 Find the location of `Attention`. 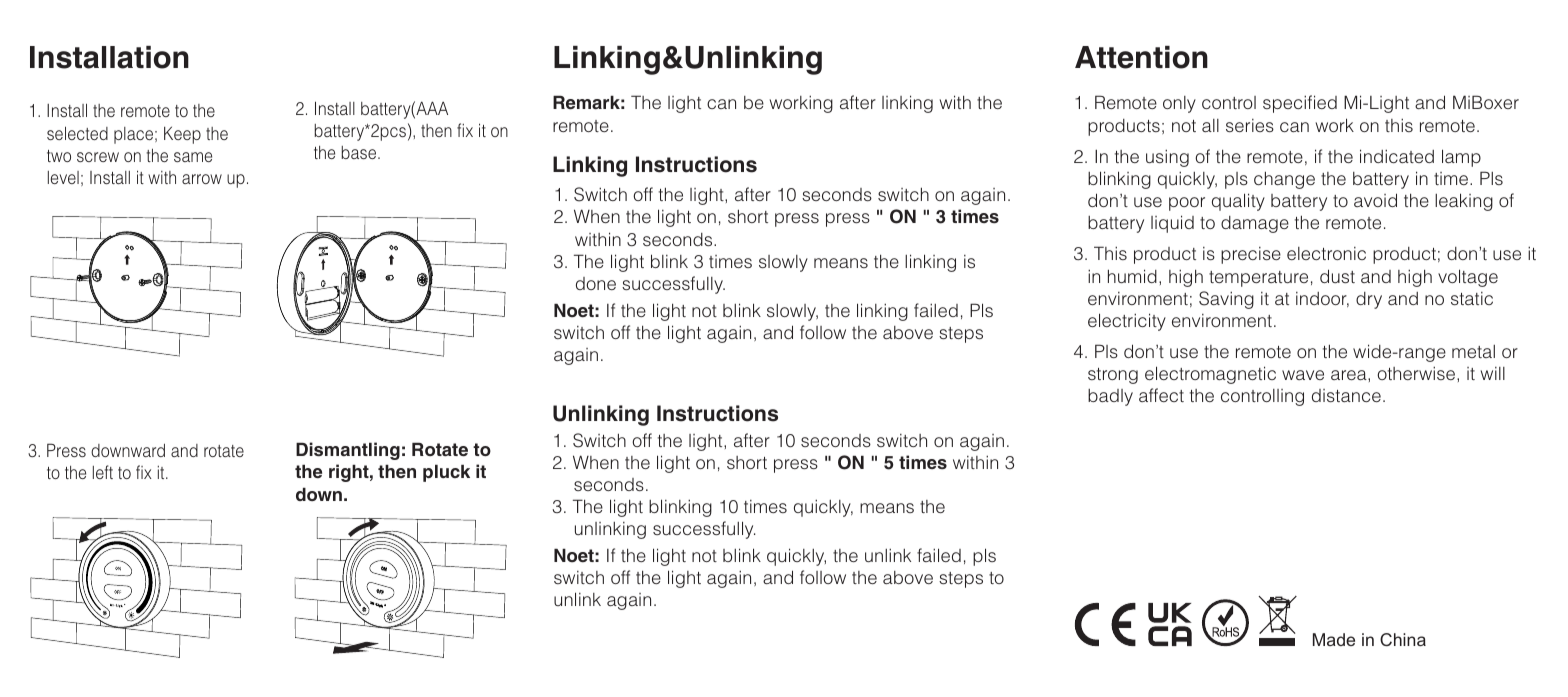

Attention is located at coordinates (1141, 57).
